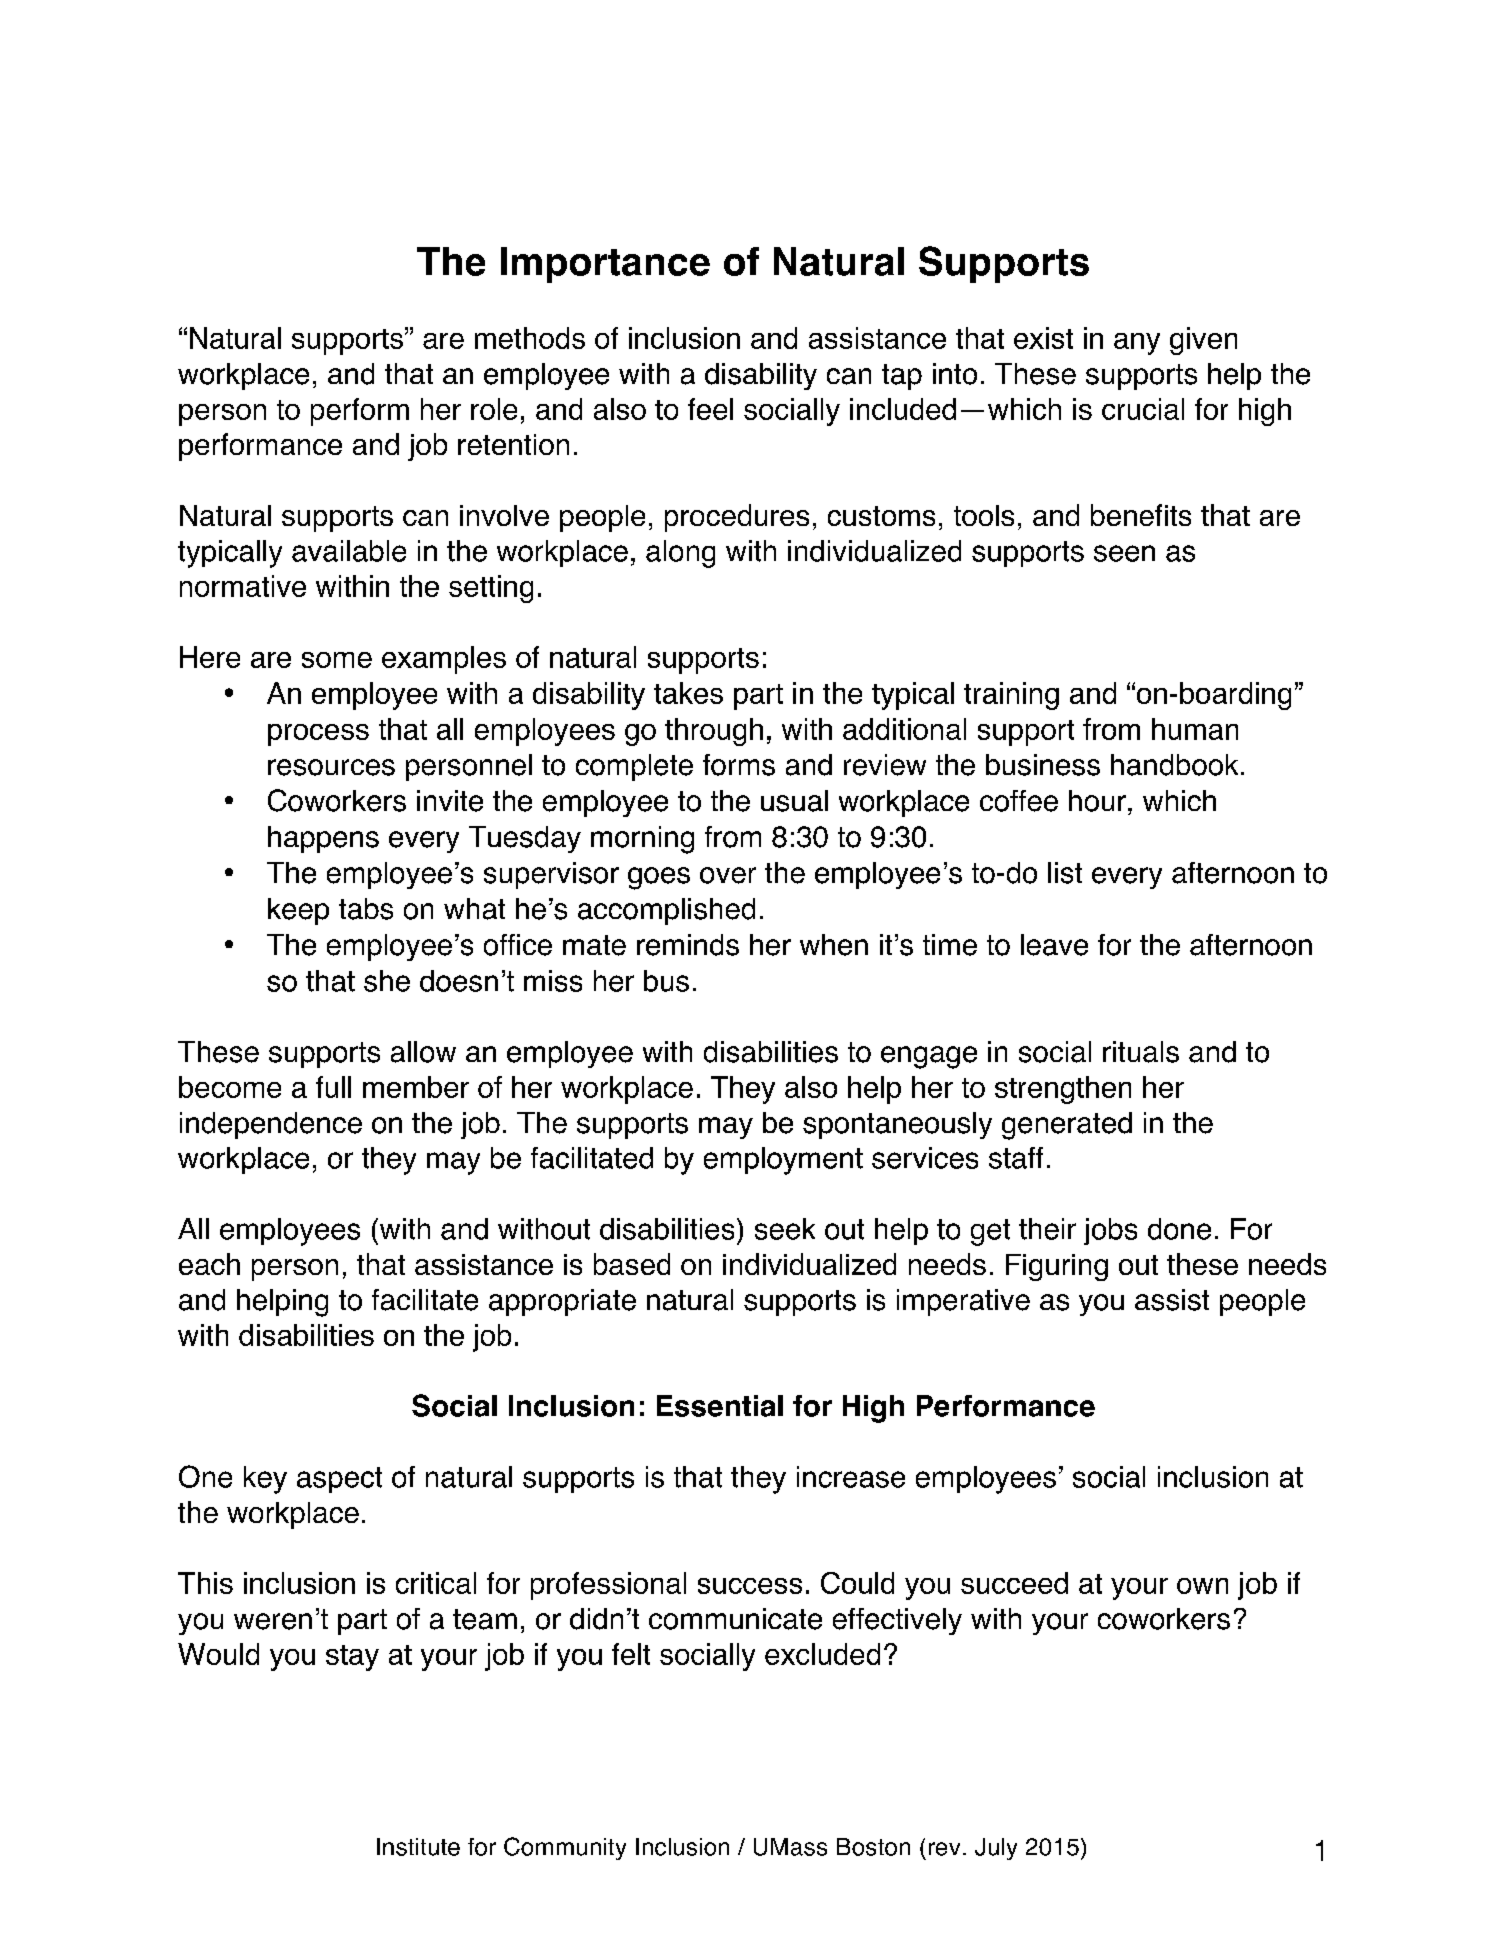 The image size is (1506, 1949). Describe the element at coordinates (337, 660) in the image. I see `some` at that location.
